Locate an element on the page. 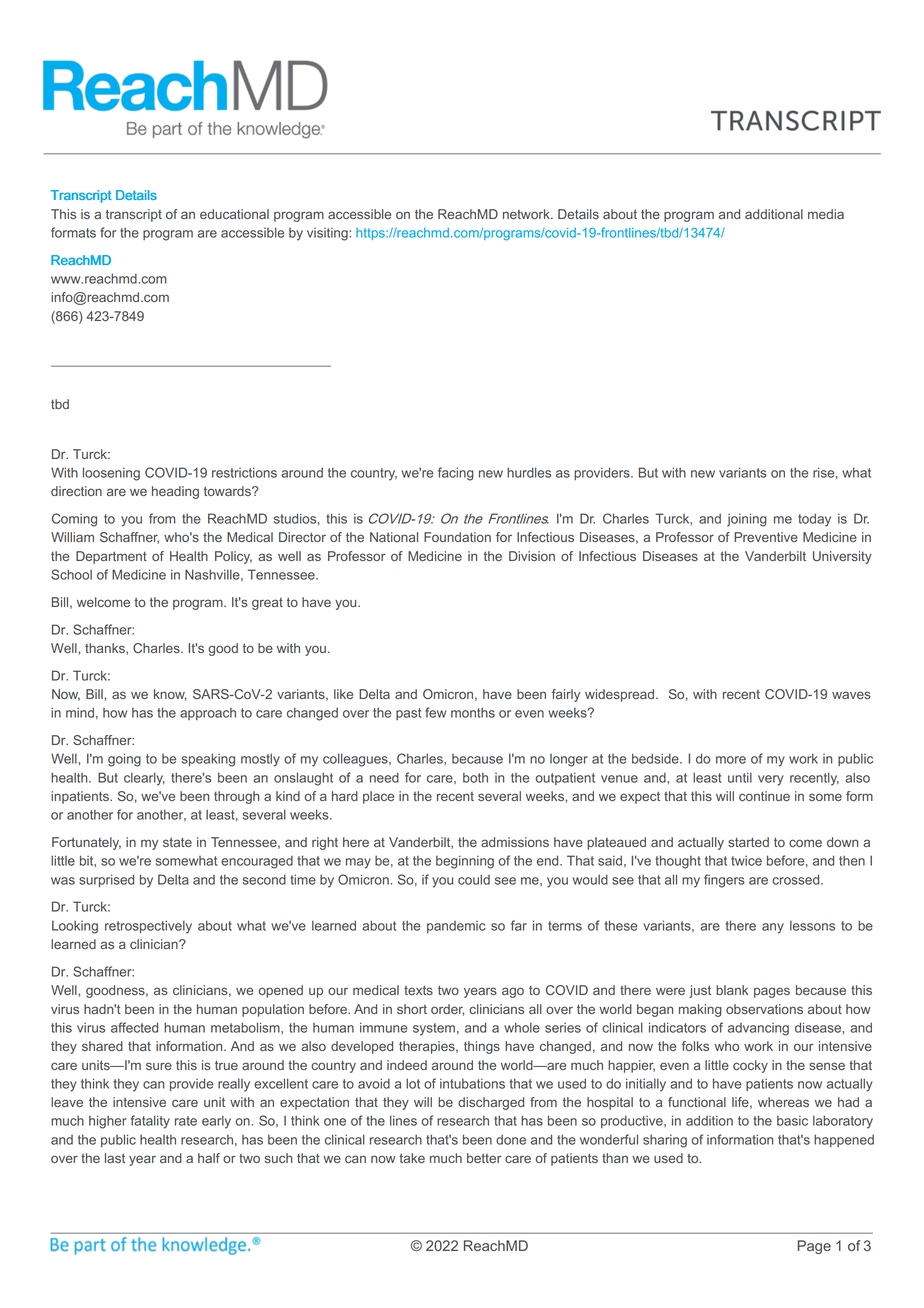  visiting is located at coordinates (328, 234).
